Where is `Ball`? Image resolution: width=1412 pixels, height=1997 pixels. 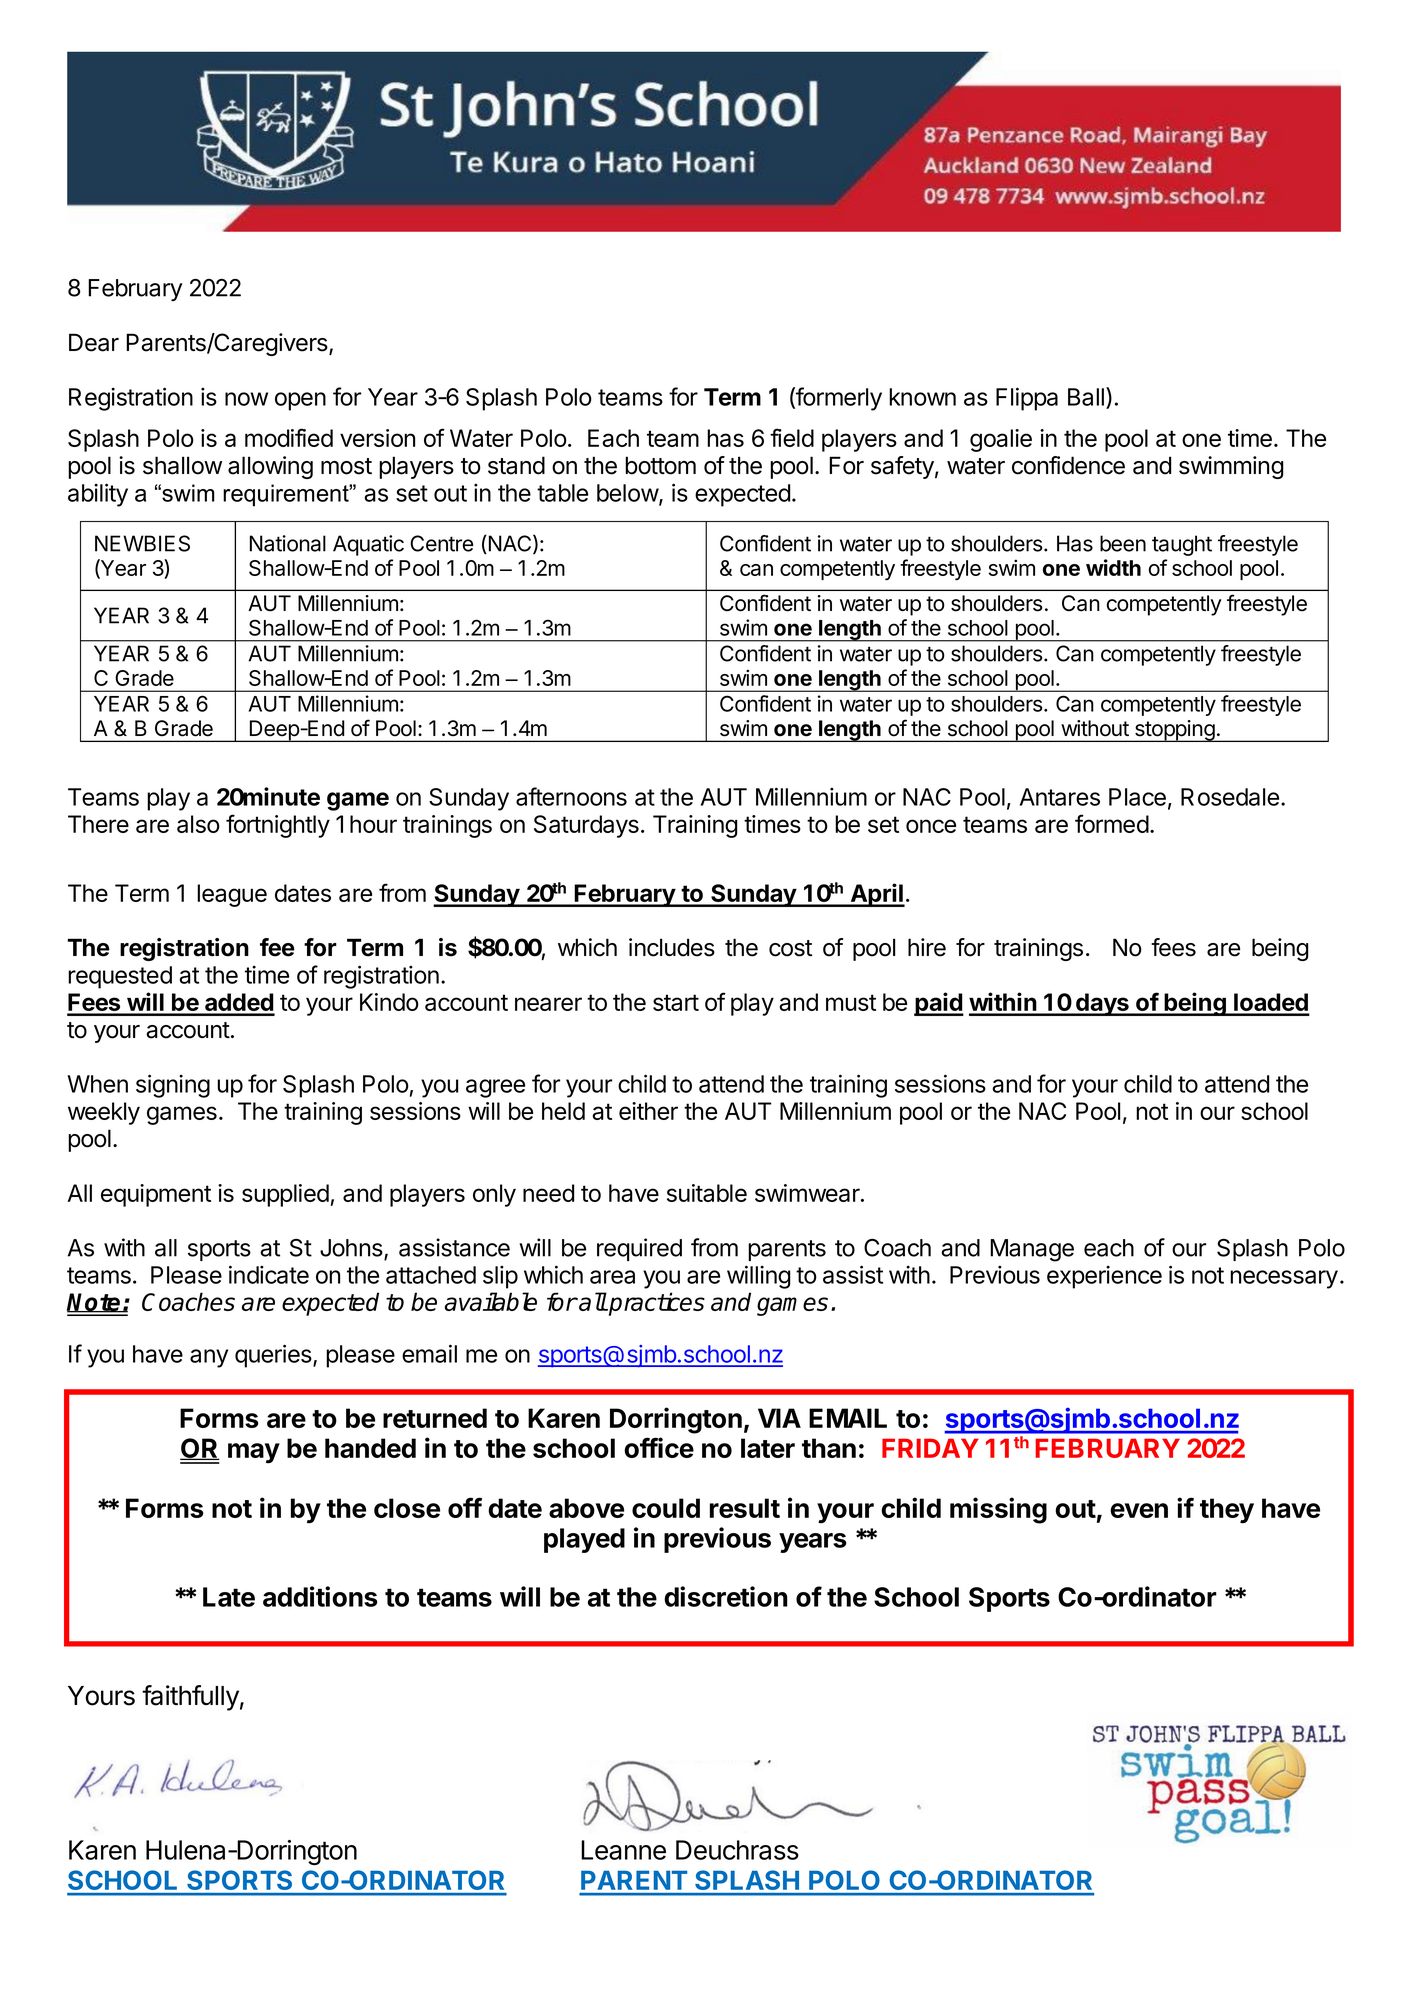
Ball is located at coordinates (1086, 397).
